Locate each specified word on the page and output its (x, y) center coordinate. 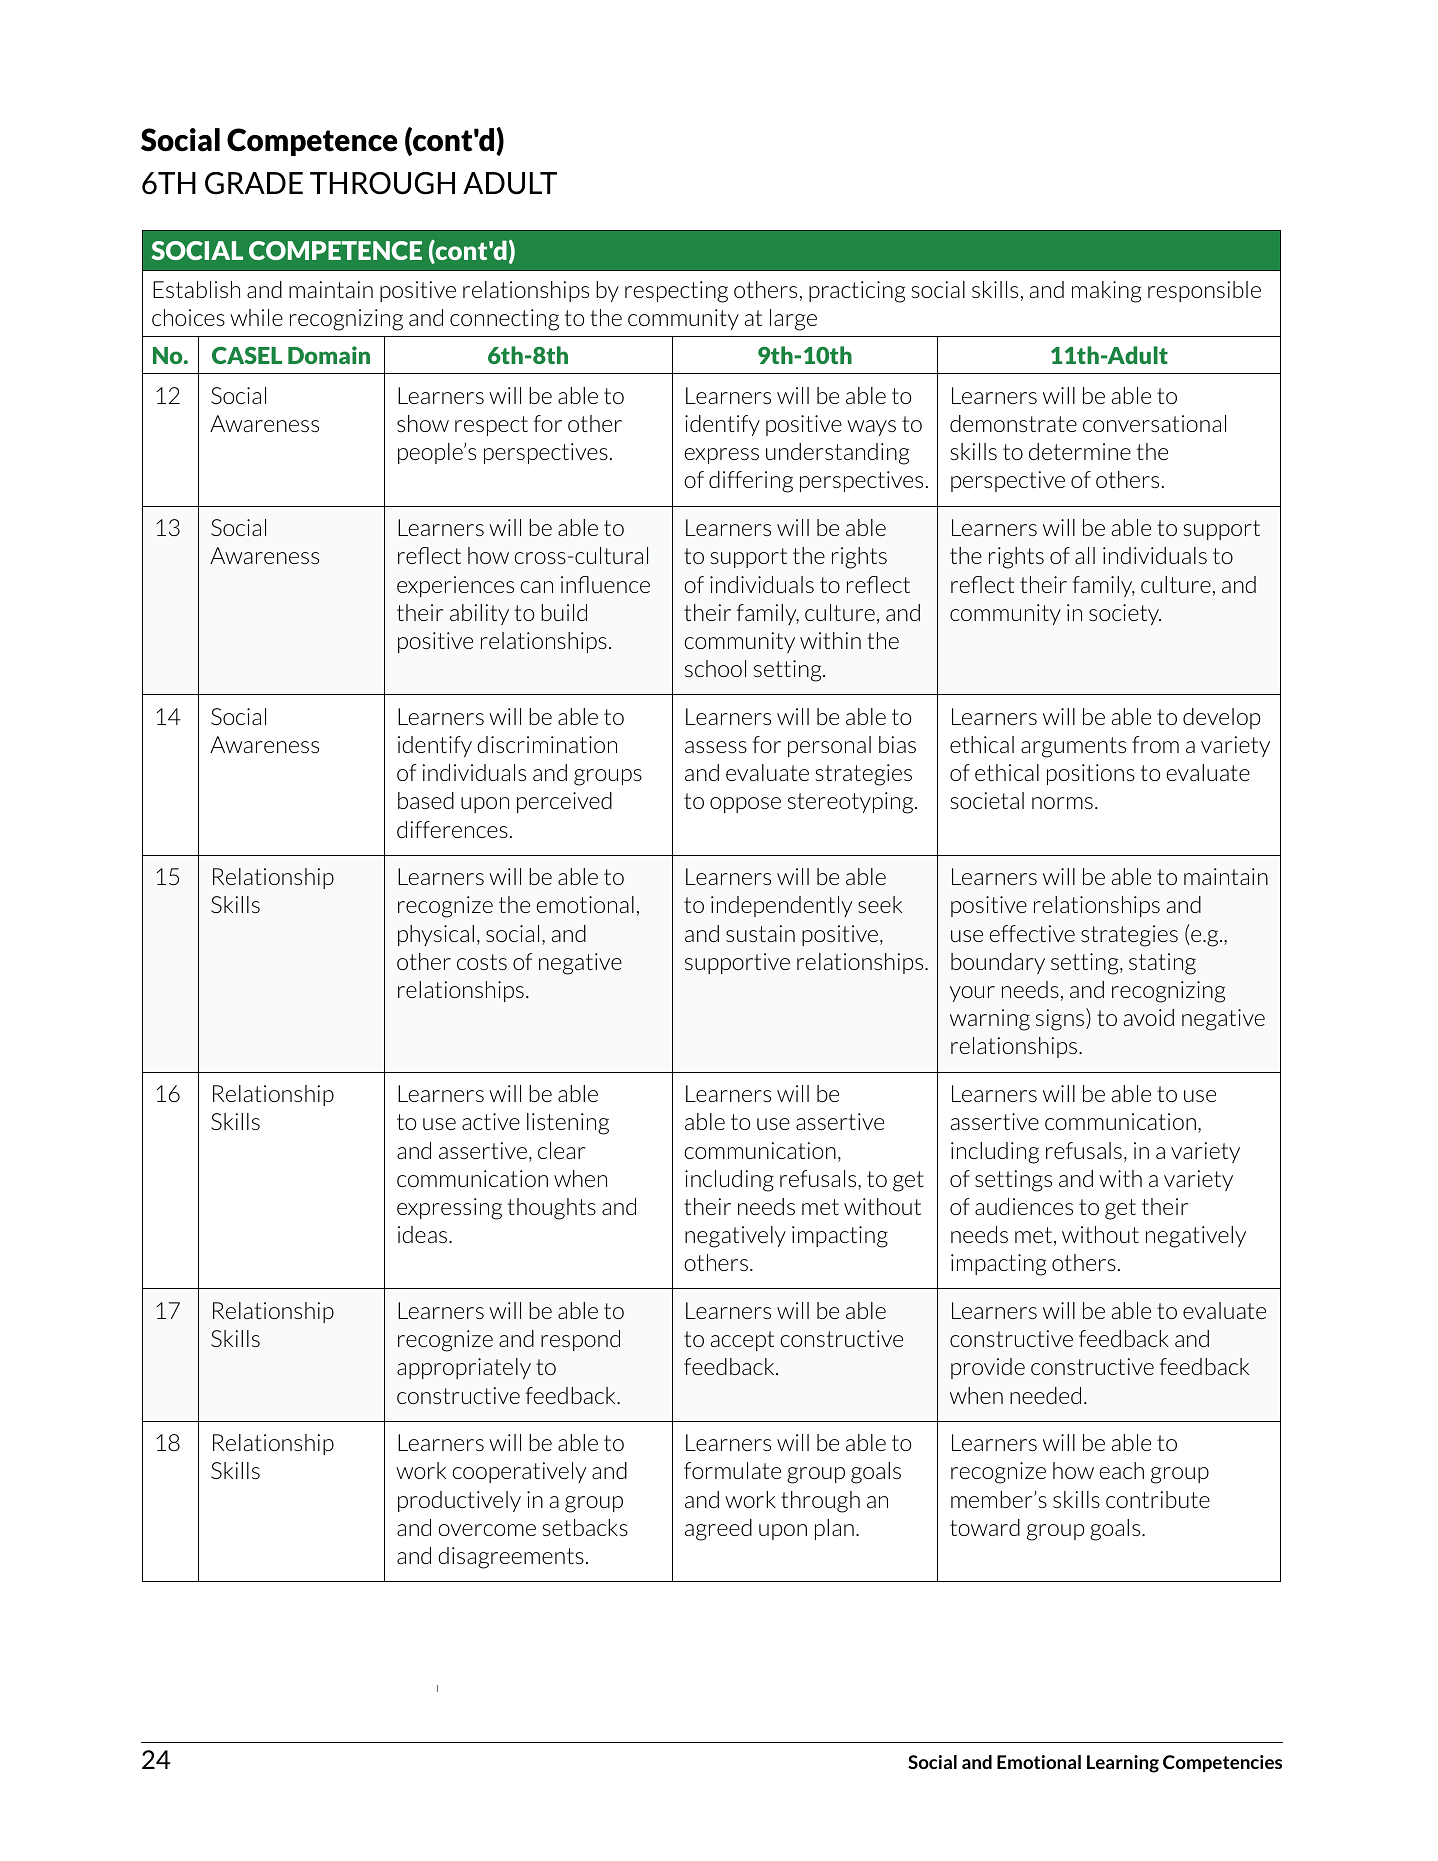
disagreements (511, 1558)
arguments (1073, 747)
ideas (424, 1234)
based (426, 800)
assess (716, 747)
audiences (1024, 1206)
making (1106, 292)
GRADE (254, 183)
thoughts (552, 1209)
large (793, 320)
